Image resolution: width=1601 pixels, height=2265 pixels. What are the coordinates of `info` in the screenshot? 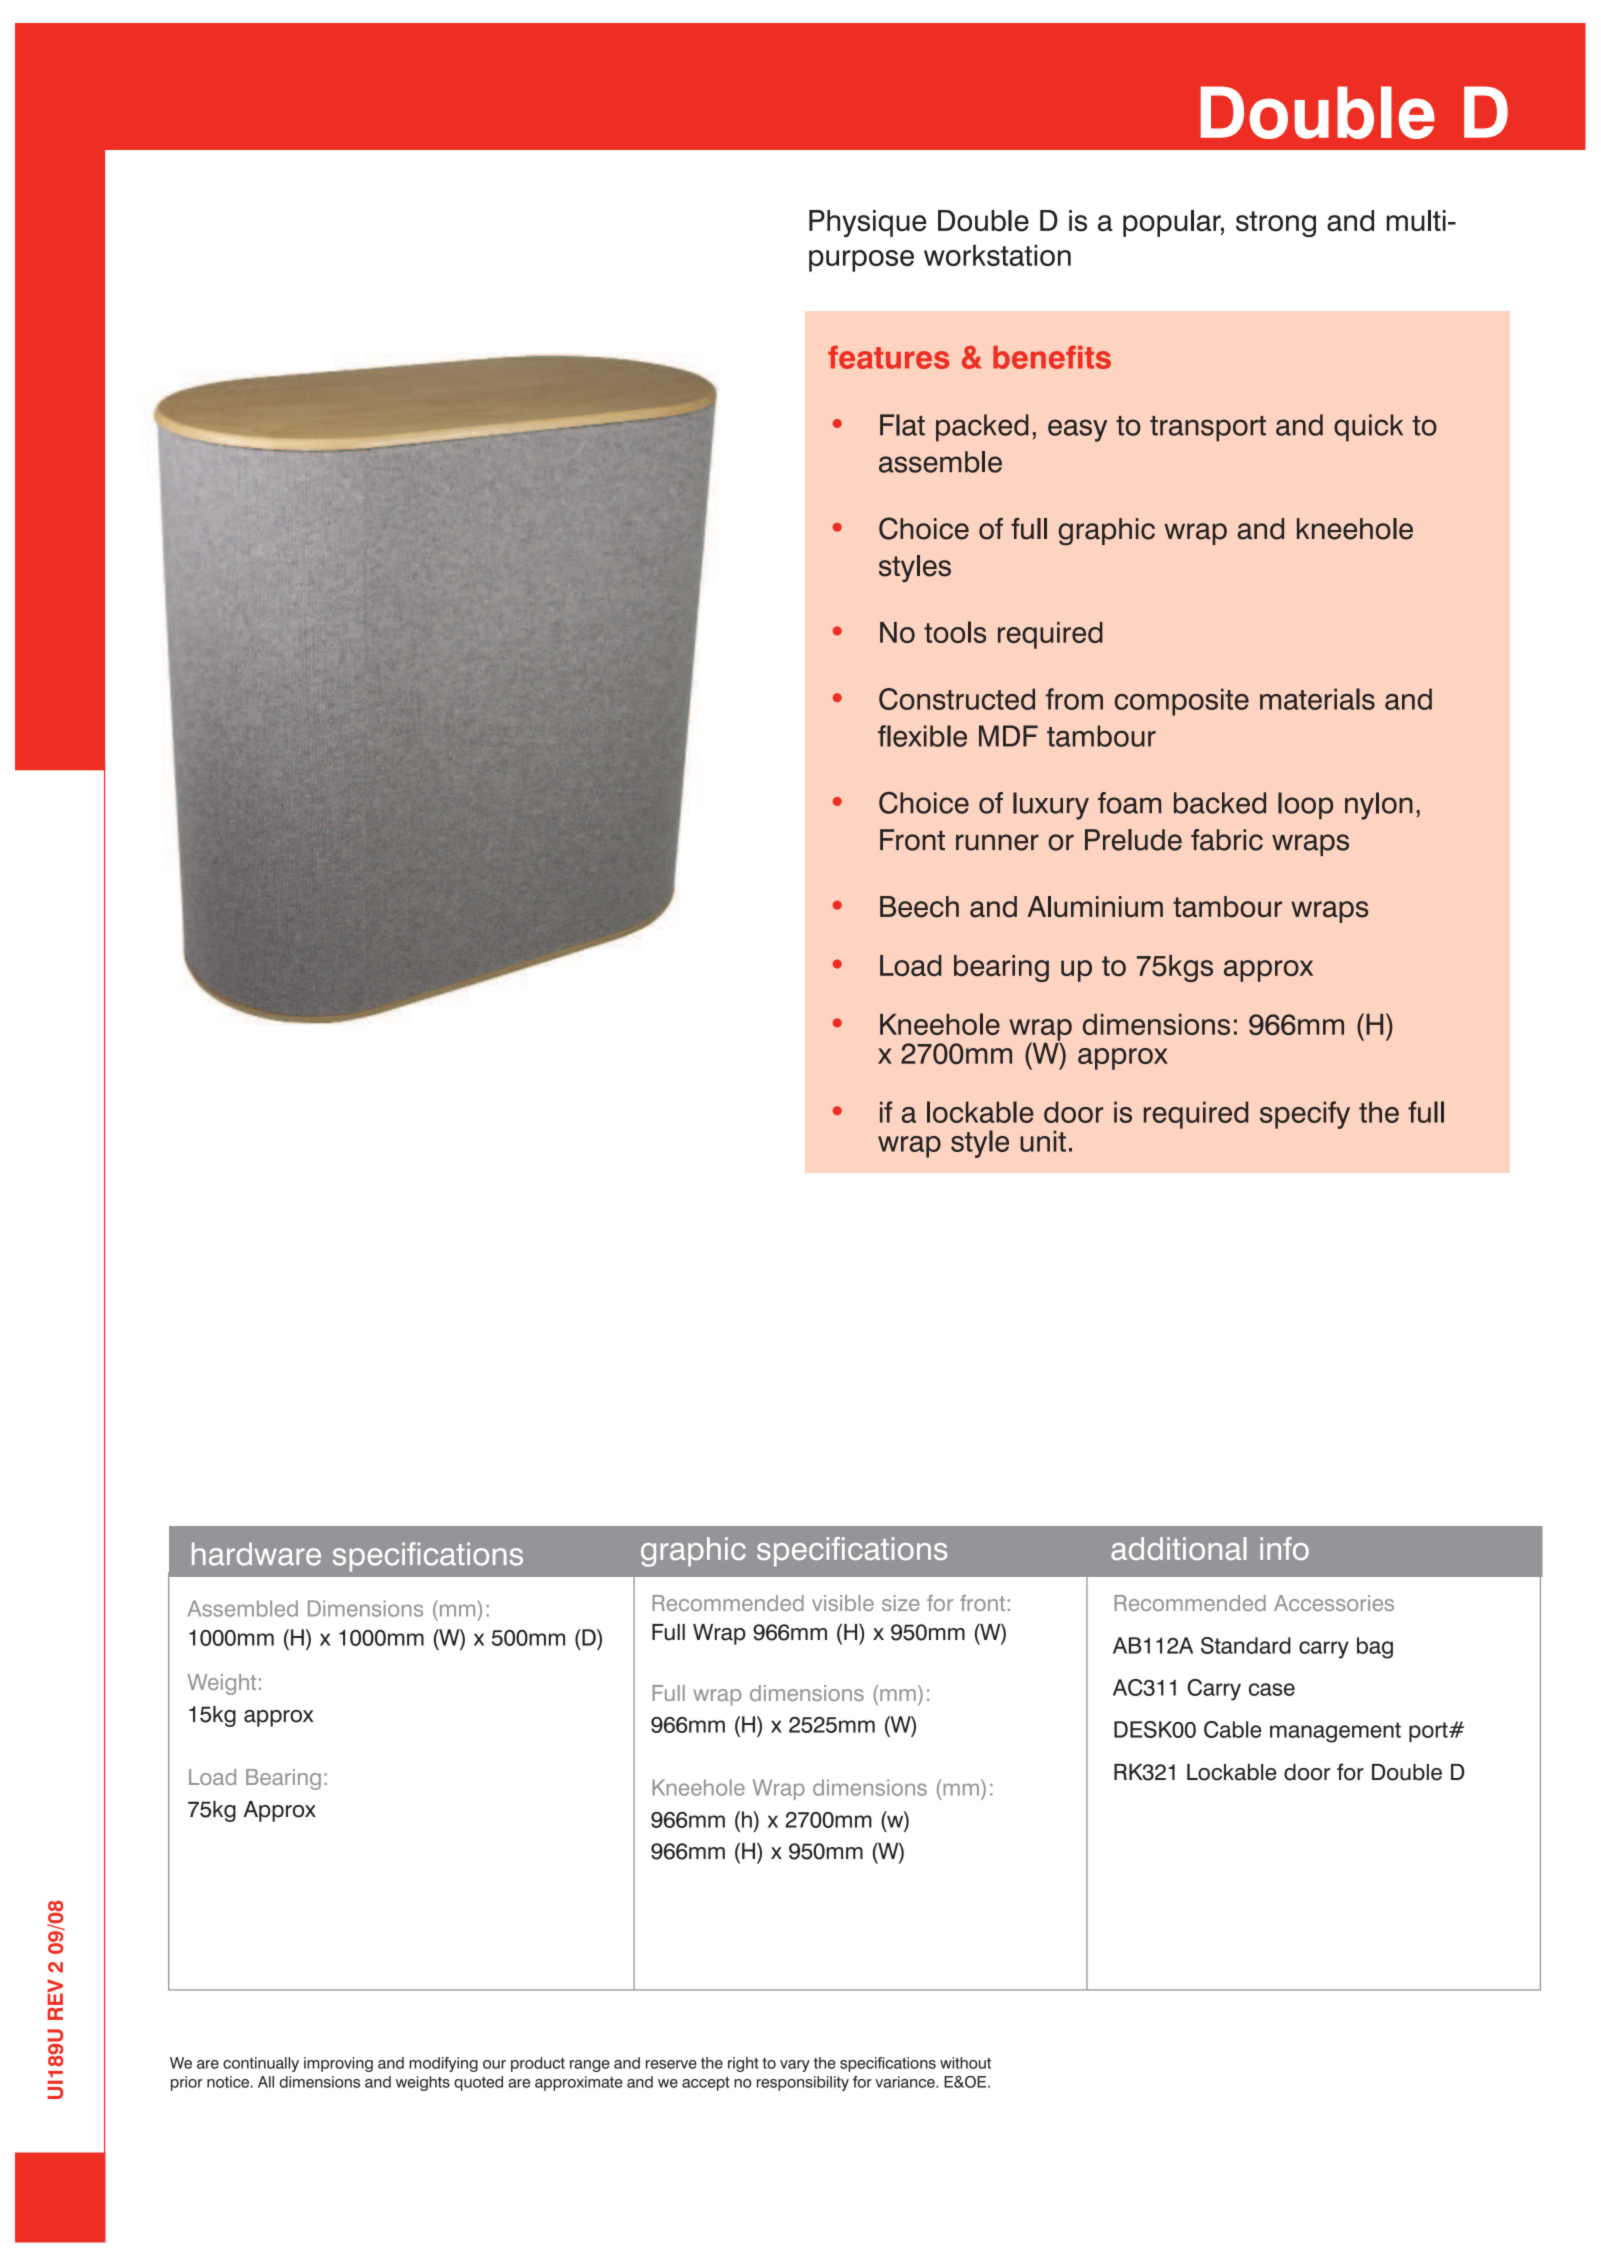 It's located at (1284, 1548).
